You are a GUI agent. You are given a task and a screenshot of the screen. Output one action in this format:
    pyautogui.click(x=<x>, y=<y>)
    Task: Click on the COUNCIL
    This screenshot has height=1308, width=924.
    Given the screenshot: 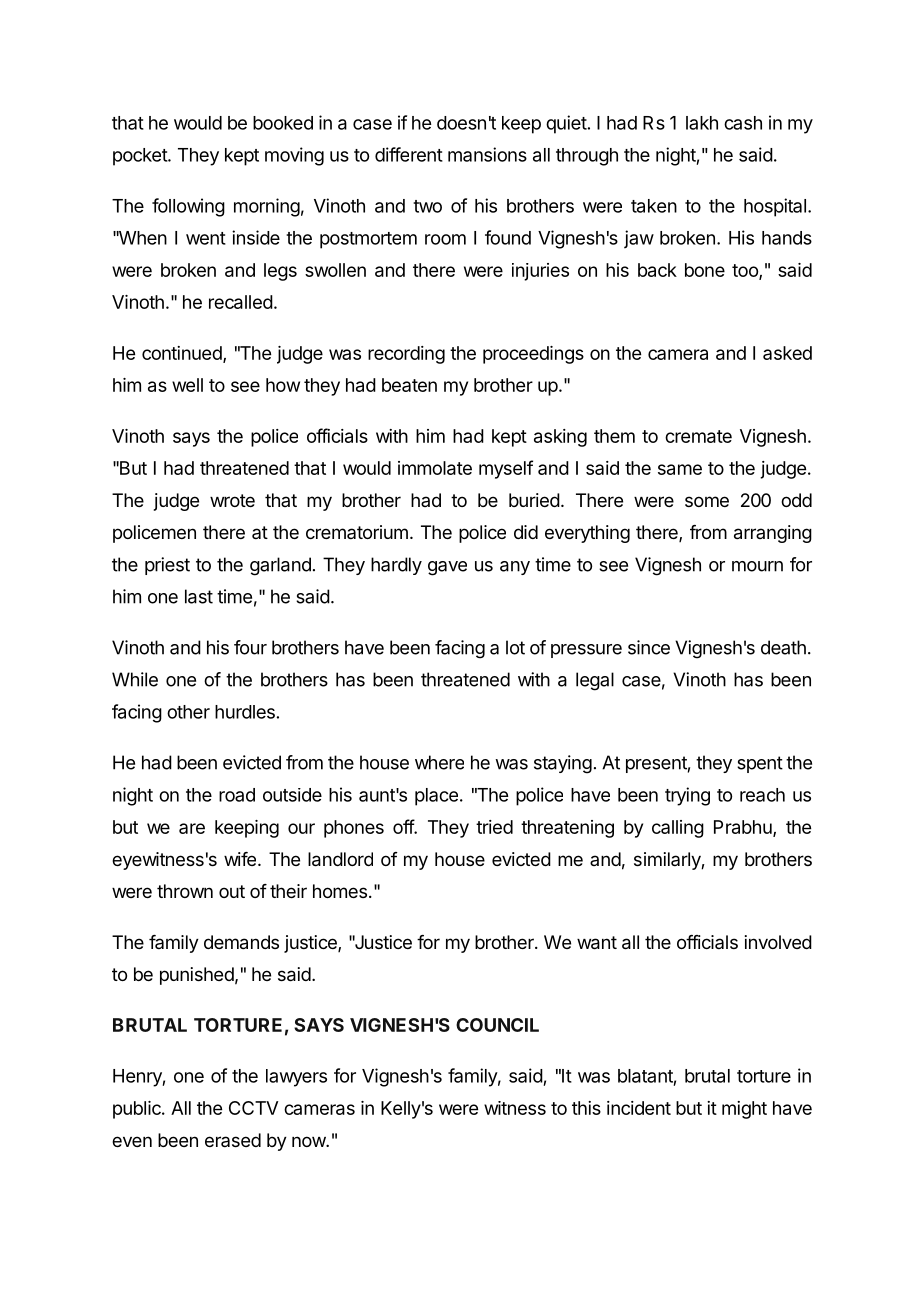 What is the action you would take?
    pyautogui.click(x=497, y=1025)
